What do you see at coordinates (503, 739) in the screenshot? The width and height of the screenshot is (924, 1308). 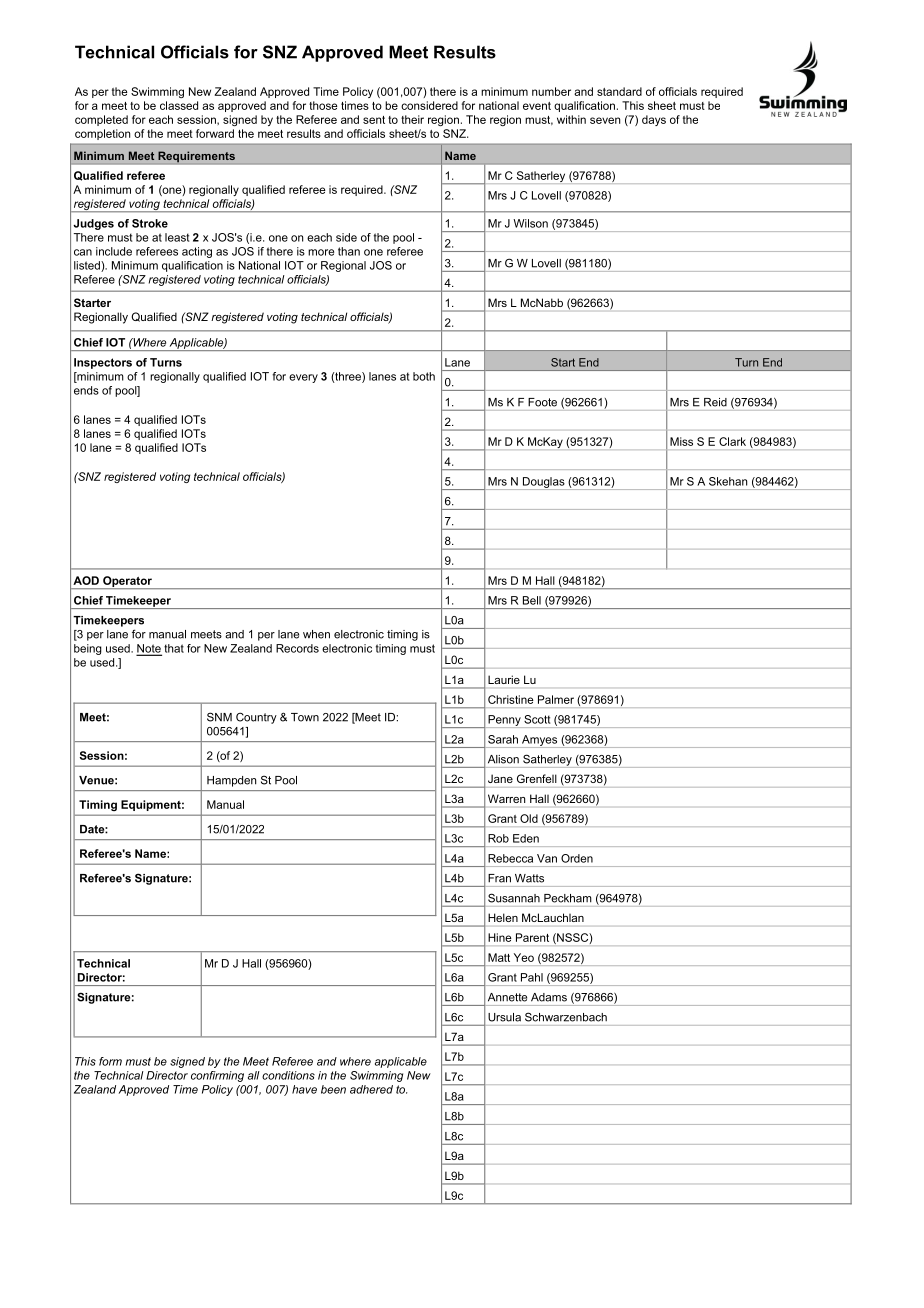 I see `Sarah` at bounding box center [503, 739].
